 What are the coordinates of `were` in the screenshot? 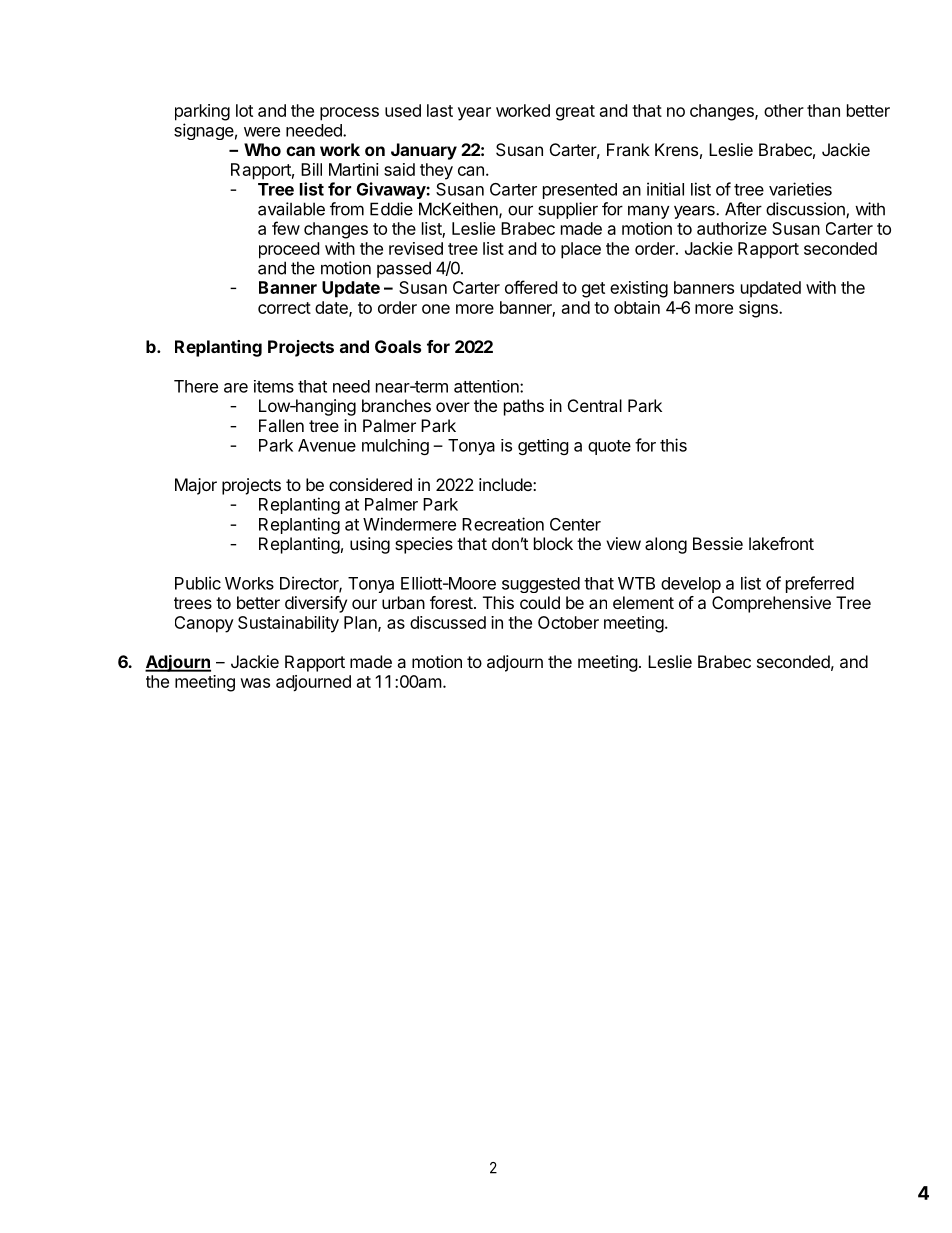 It's located at (262, 132).
